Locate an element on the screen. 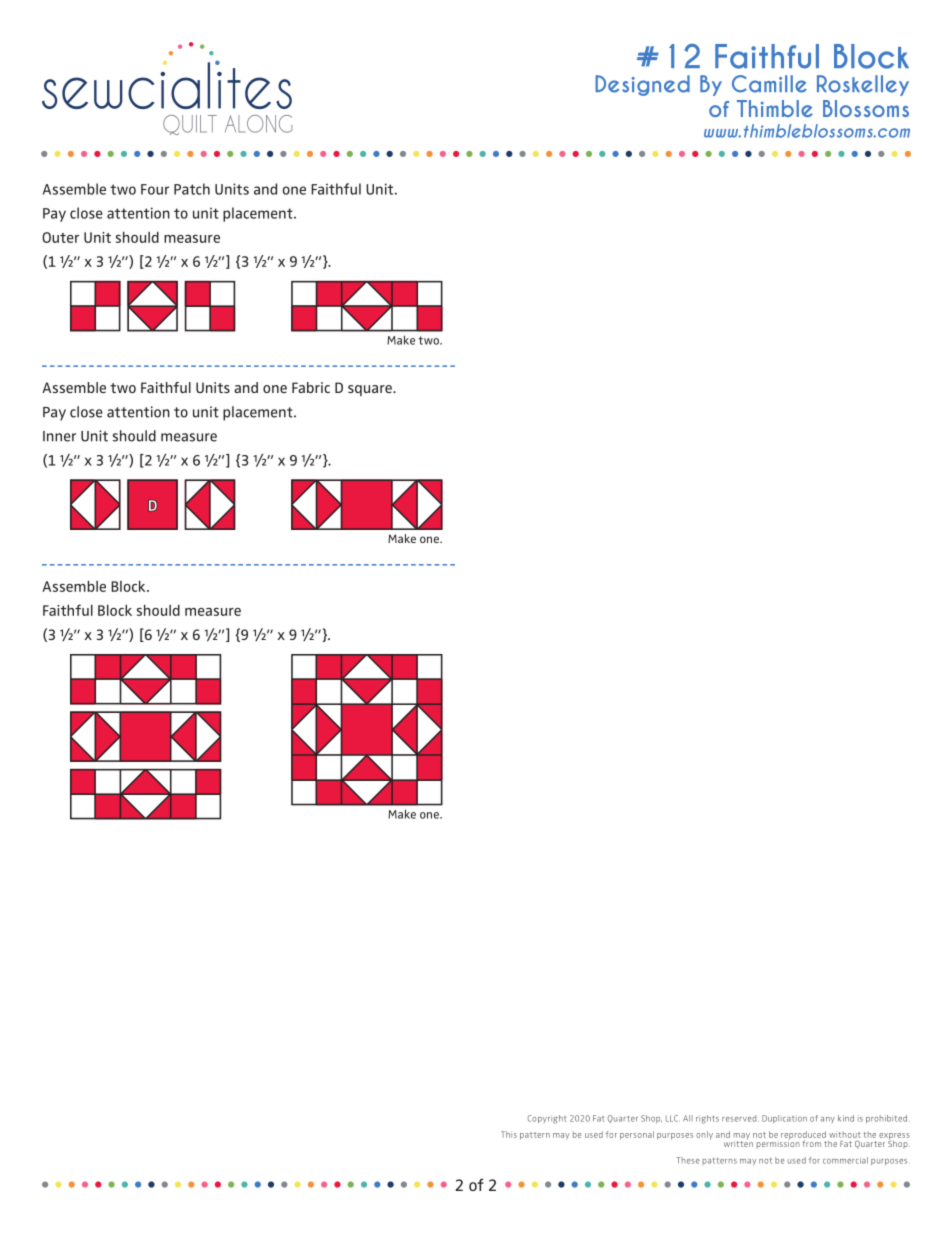  This is located at coordinates (509, 1134).
